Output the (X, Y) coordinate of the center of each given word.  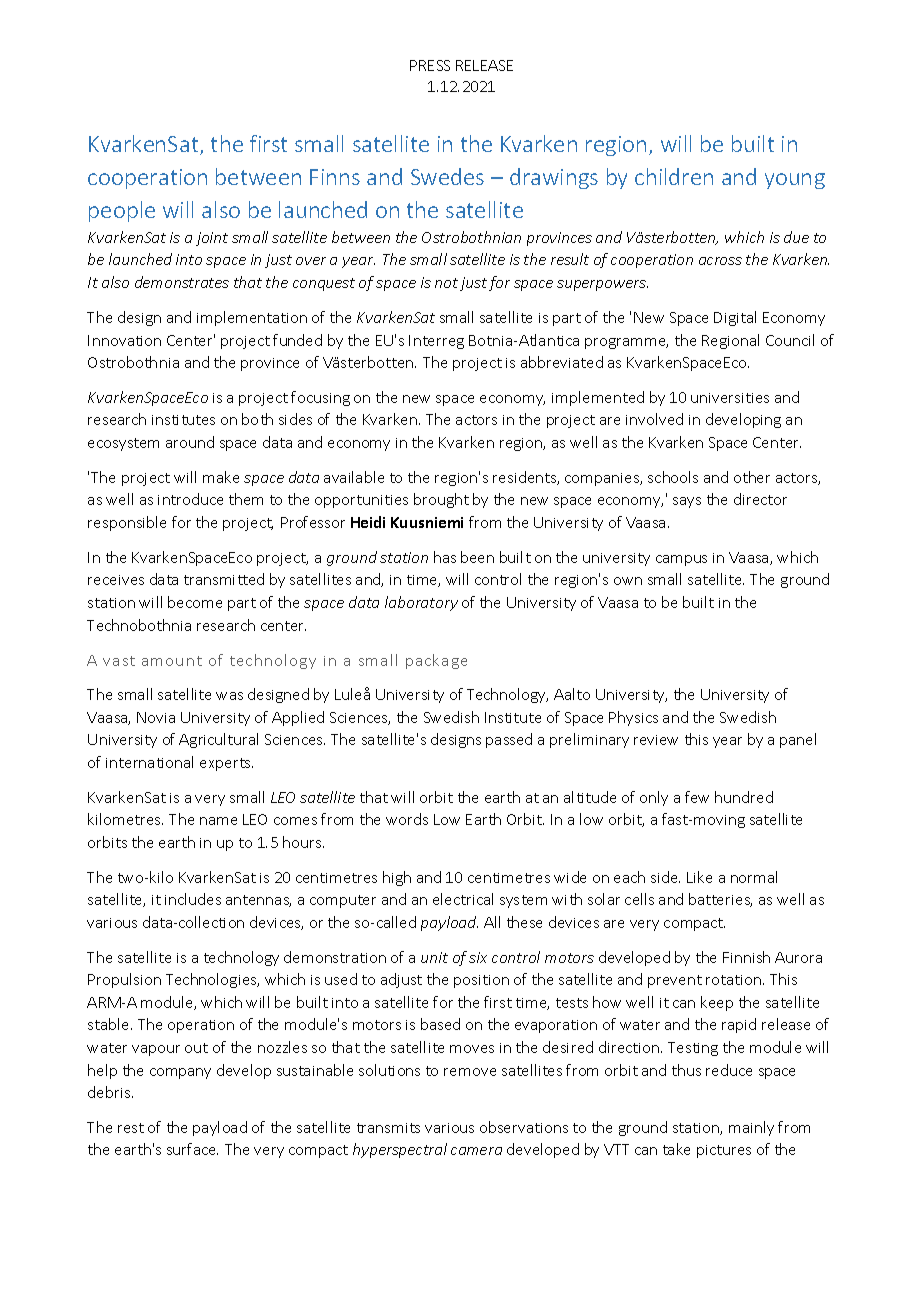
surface (192, 1149)
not (446, 283)
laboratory (421, 603)
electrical (463, 899)
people (122, 211)
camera (476, 1151)
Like (699, 877)
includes (193, 899)
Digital (735, 318)
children (674, 176)
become (195, 602)
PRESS (430, 65)
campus (681, 560)
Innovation (124, 340)
